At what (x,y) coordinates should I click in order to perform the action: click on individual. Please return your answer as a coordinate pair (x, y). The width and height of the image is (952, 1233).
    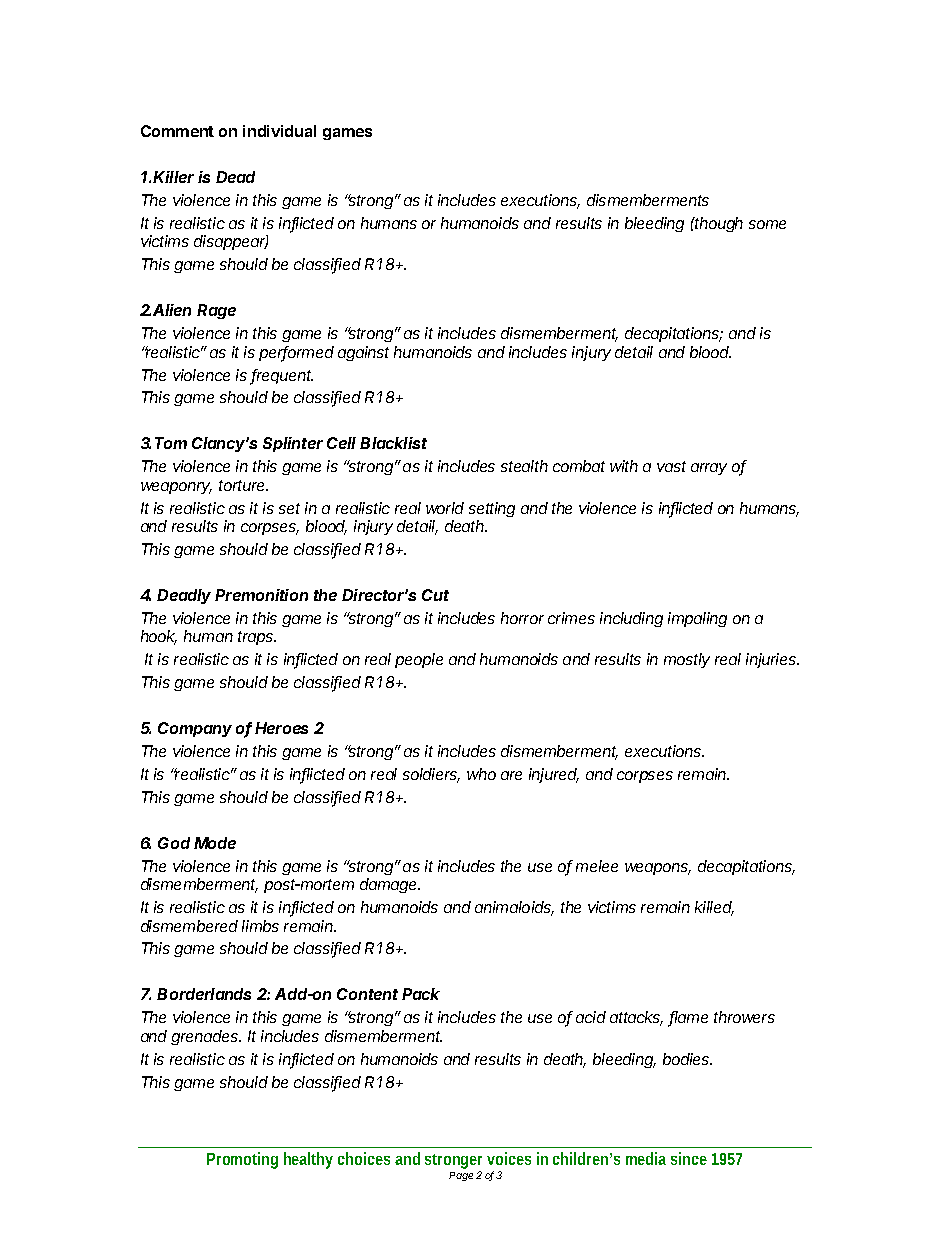
    Looking at the image, I should click on (279, 131).
